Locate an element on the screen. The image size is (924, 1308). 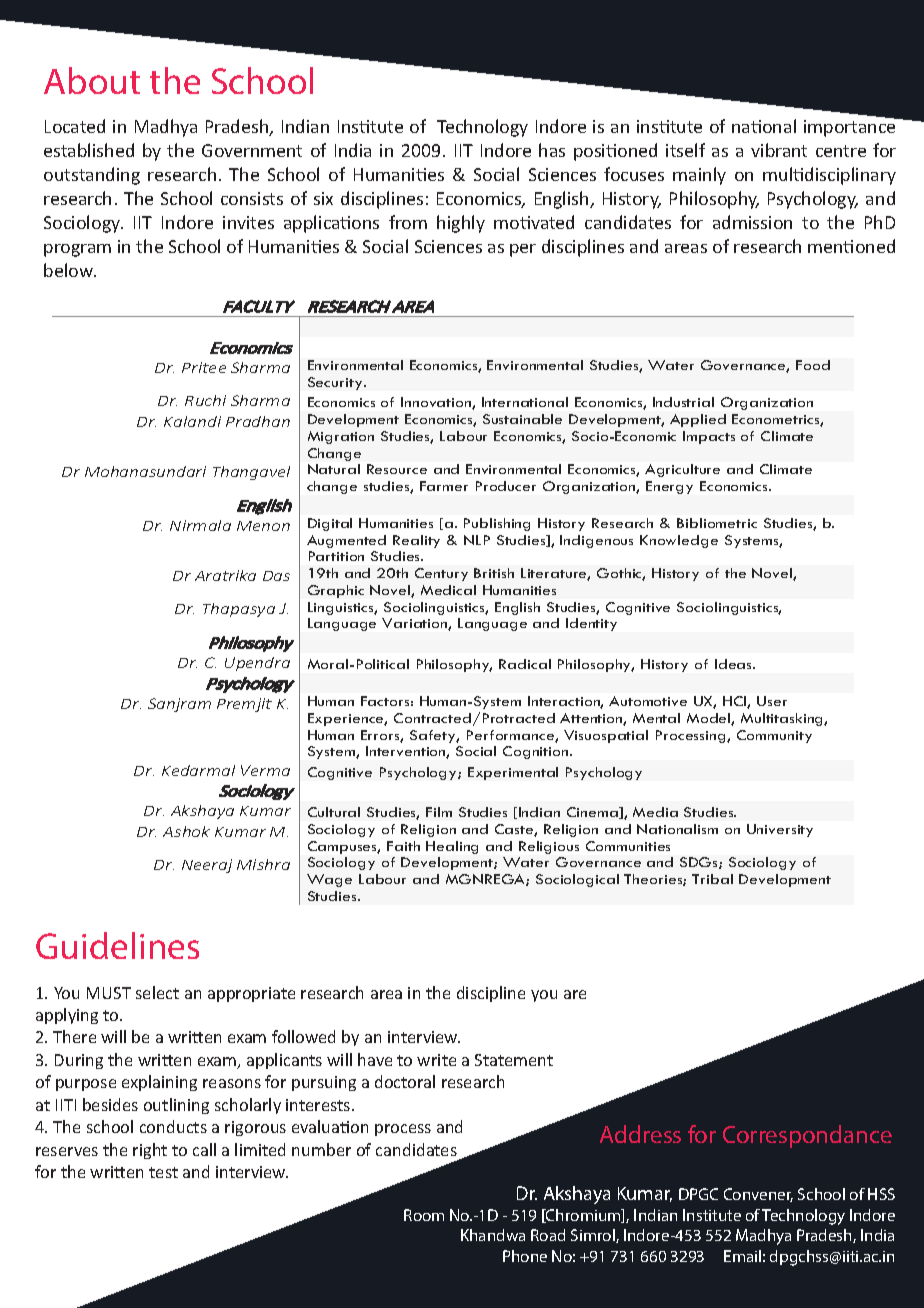
test is located at coordinates (163, 1172).
